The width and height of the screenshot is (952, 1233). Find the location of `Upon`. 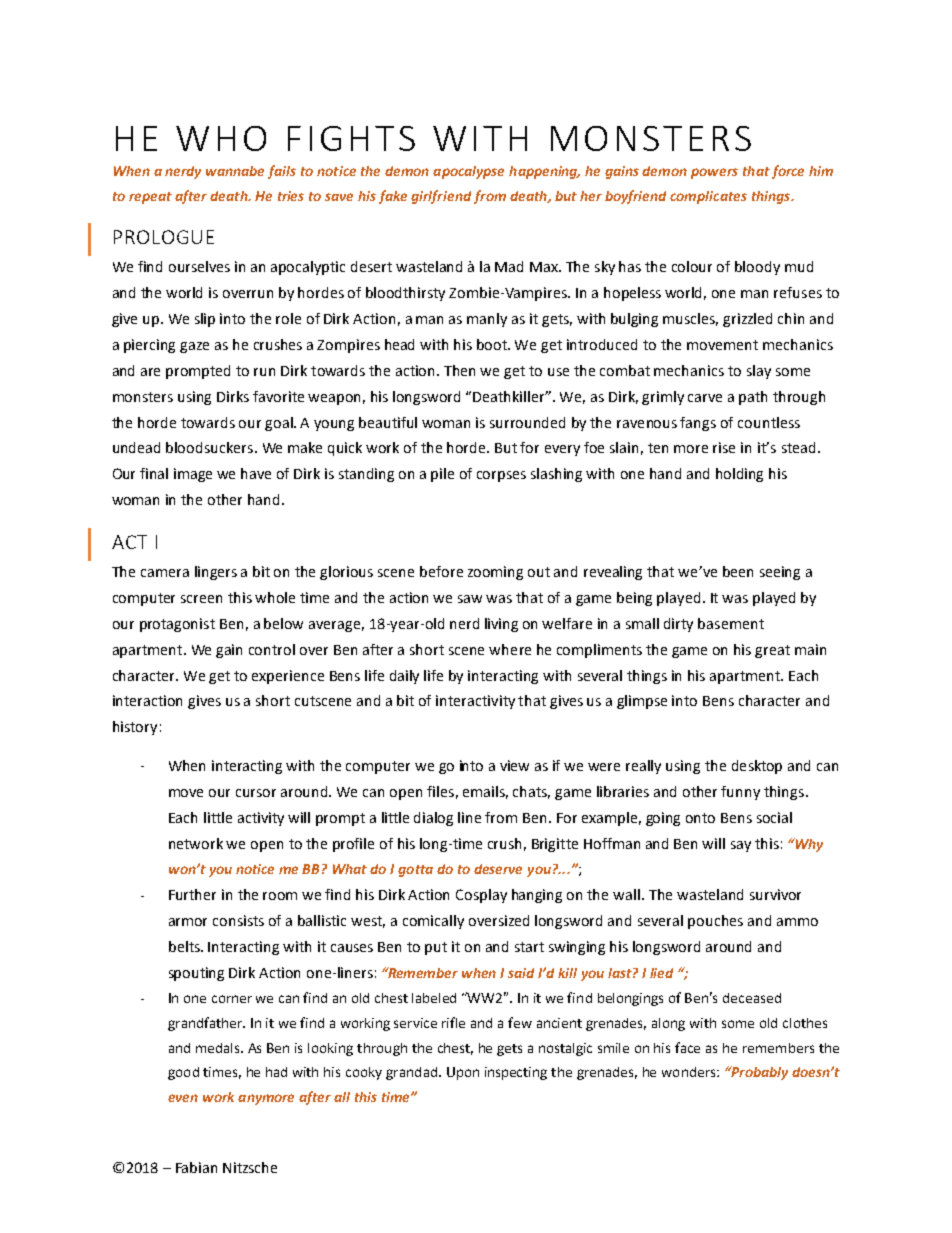

Upon is located at coordinates (463, 1073).
